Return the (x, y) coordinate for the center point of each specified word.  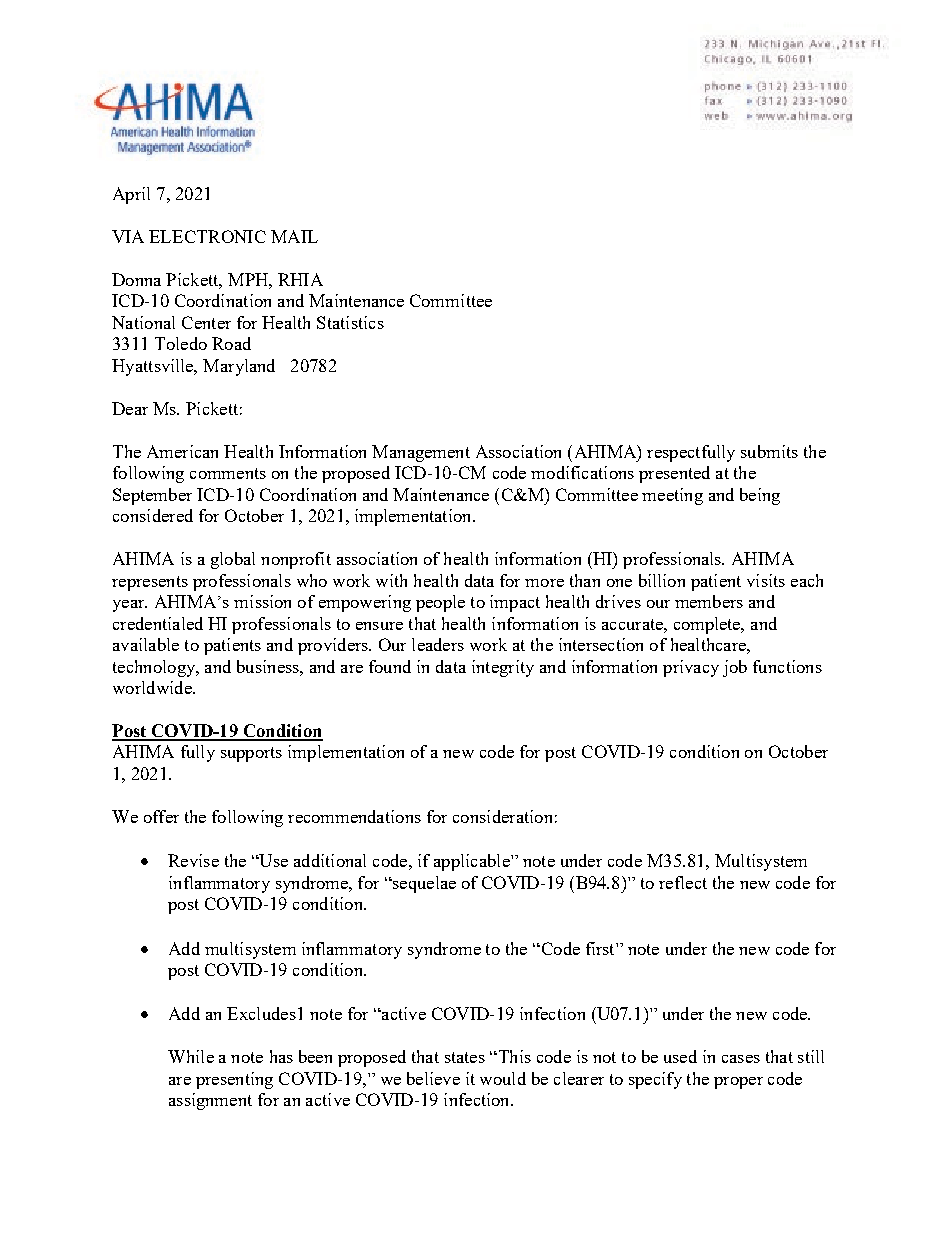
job (735, 668)
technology (155, 668)
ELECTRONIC (207, 236)
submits (769, 451)
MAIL (294, 236)
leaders (438, 644)
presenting (234, 1080)
